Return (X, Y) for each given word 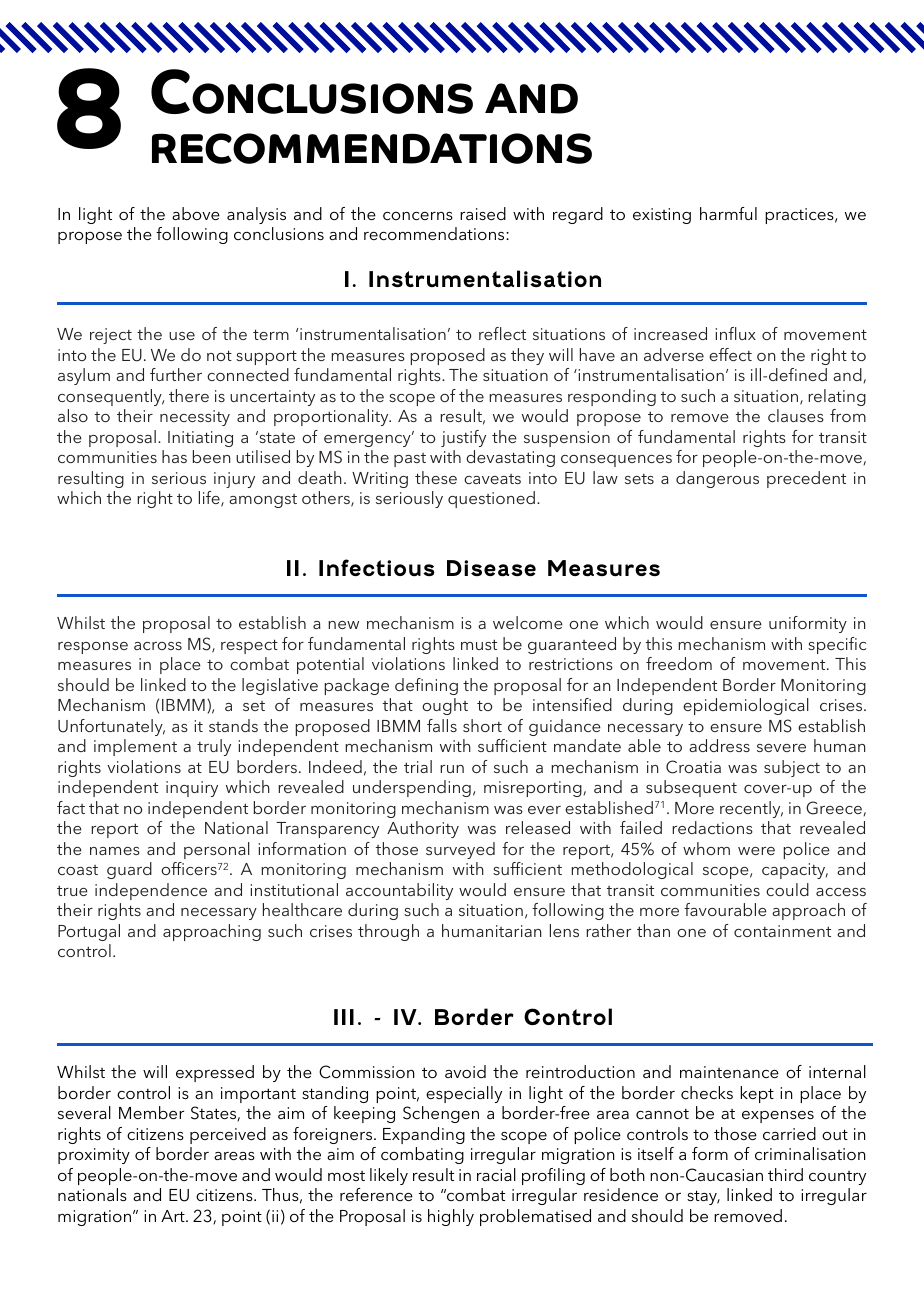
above (196, 213)
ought (445, 706)
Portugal (89, 932)
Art (174, 1216)
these (436, 477)
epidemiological (746, 706)
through (388, 932)
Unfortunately (111, 727)
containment (782, 931)
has (174, 456)
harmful (728, 213)
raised (483, 213)
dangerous (717, 479)
